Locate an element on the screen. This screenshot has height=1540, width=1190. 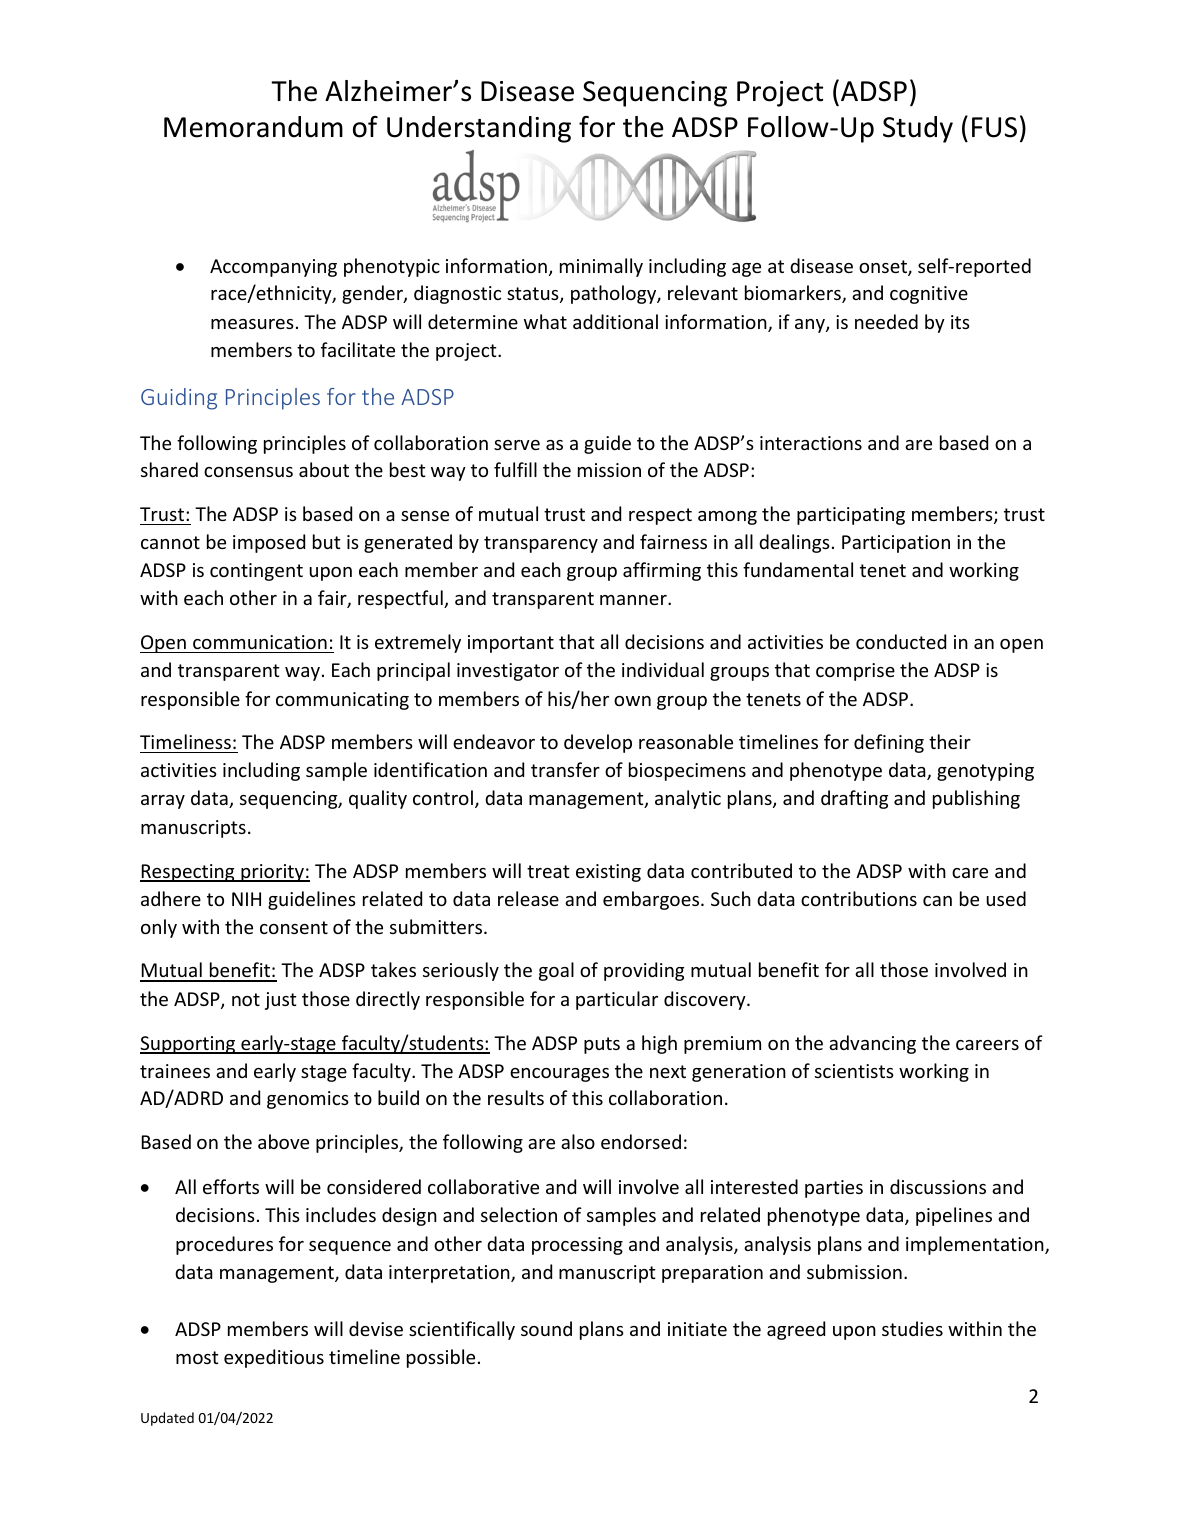
expeditious is located at coordinates (274, 1358).
